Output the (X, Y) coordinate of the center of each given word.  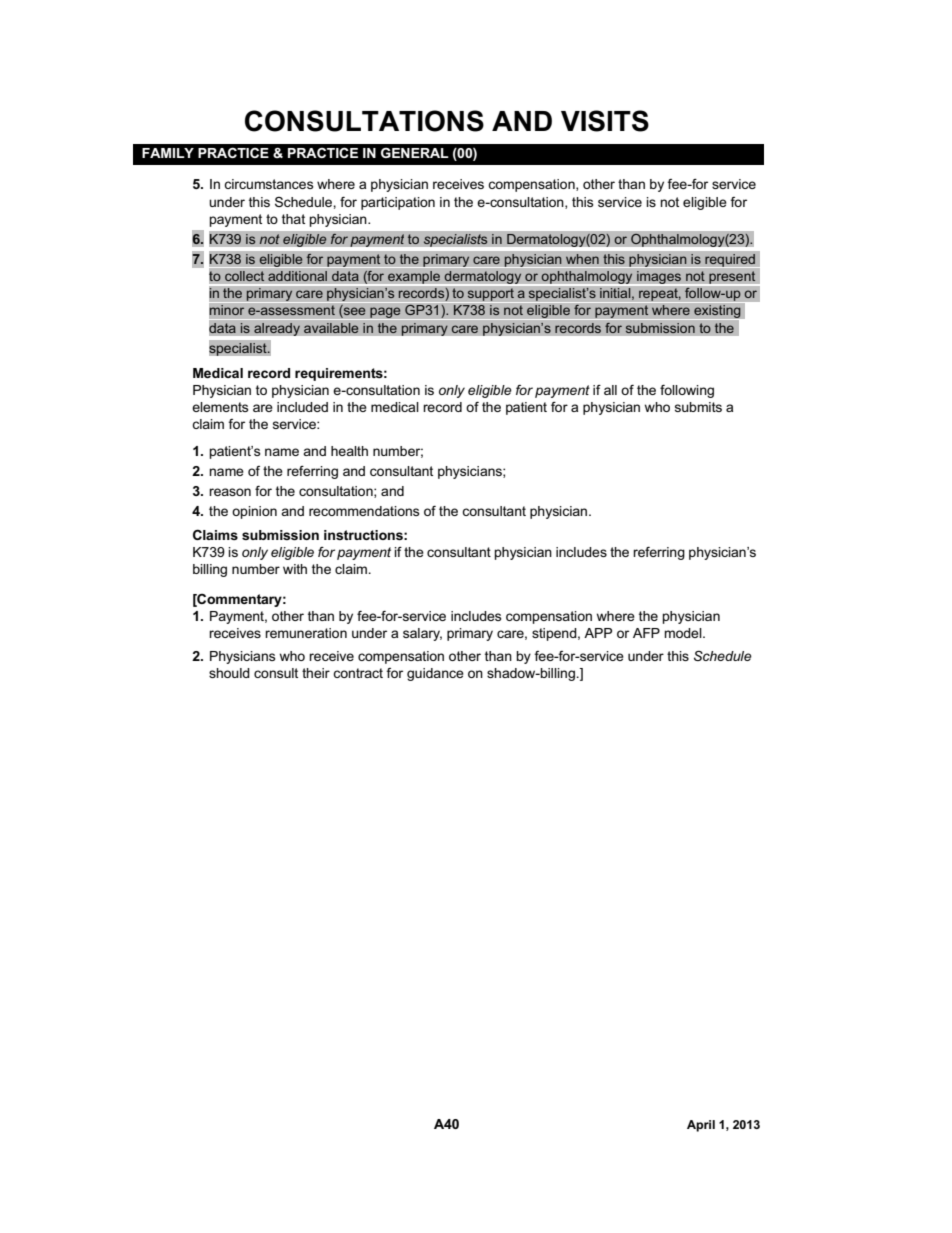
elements (220, 407)
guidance (435, 674)
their (316, 673)
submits (698, 407)
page (385, 313)
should (229, 673)
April (701, 1126)
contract (358, 673)
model (684, 633)
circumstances (269, 184)
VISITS (605, 121)
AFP (646, 633)
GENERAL (415, 152)
